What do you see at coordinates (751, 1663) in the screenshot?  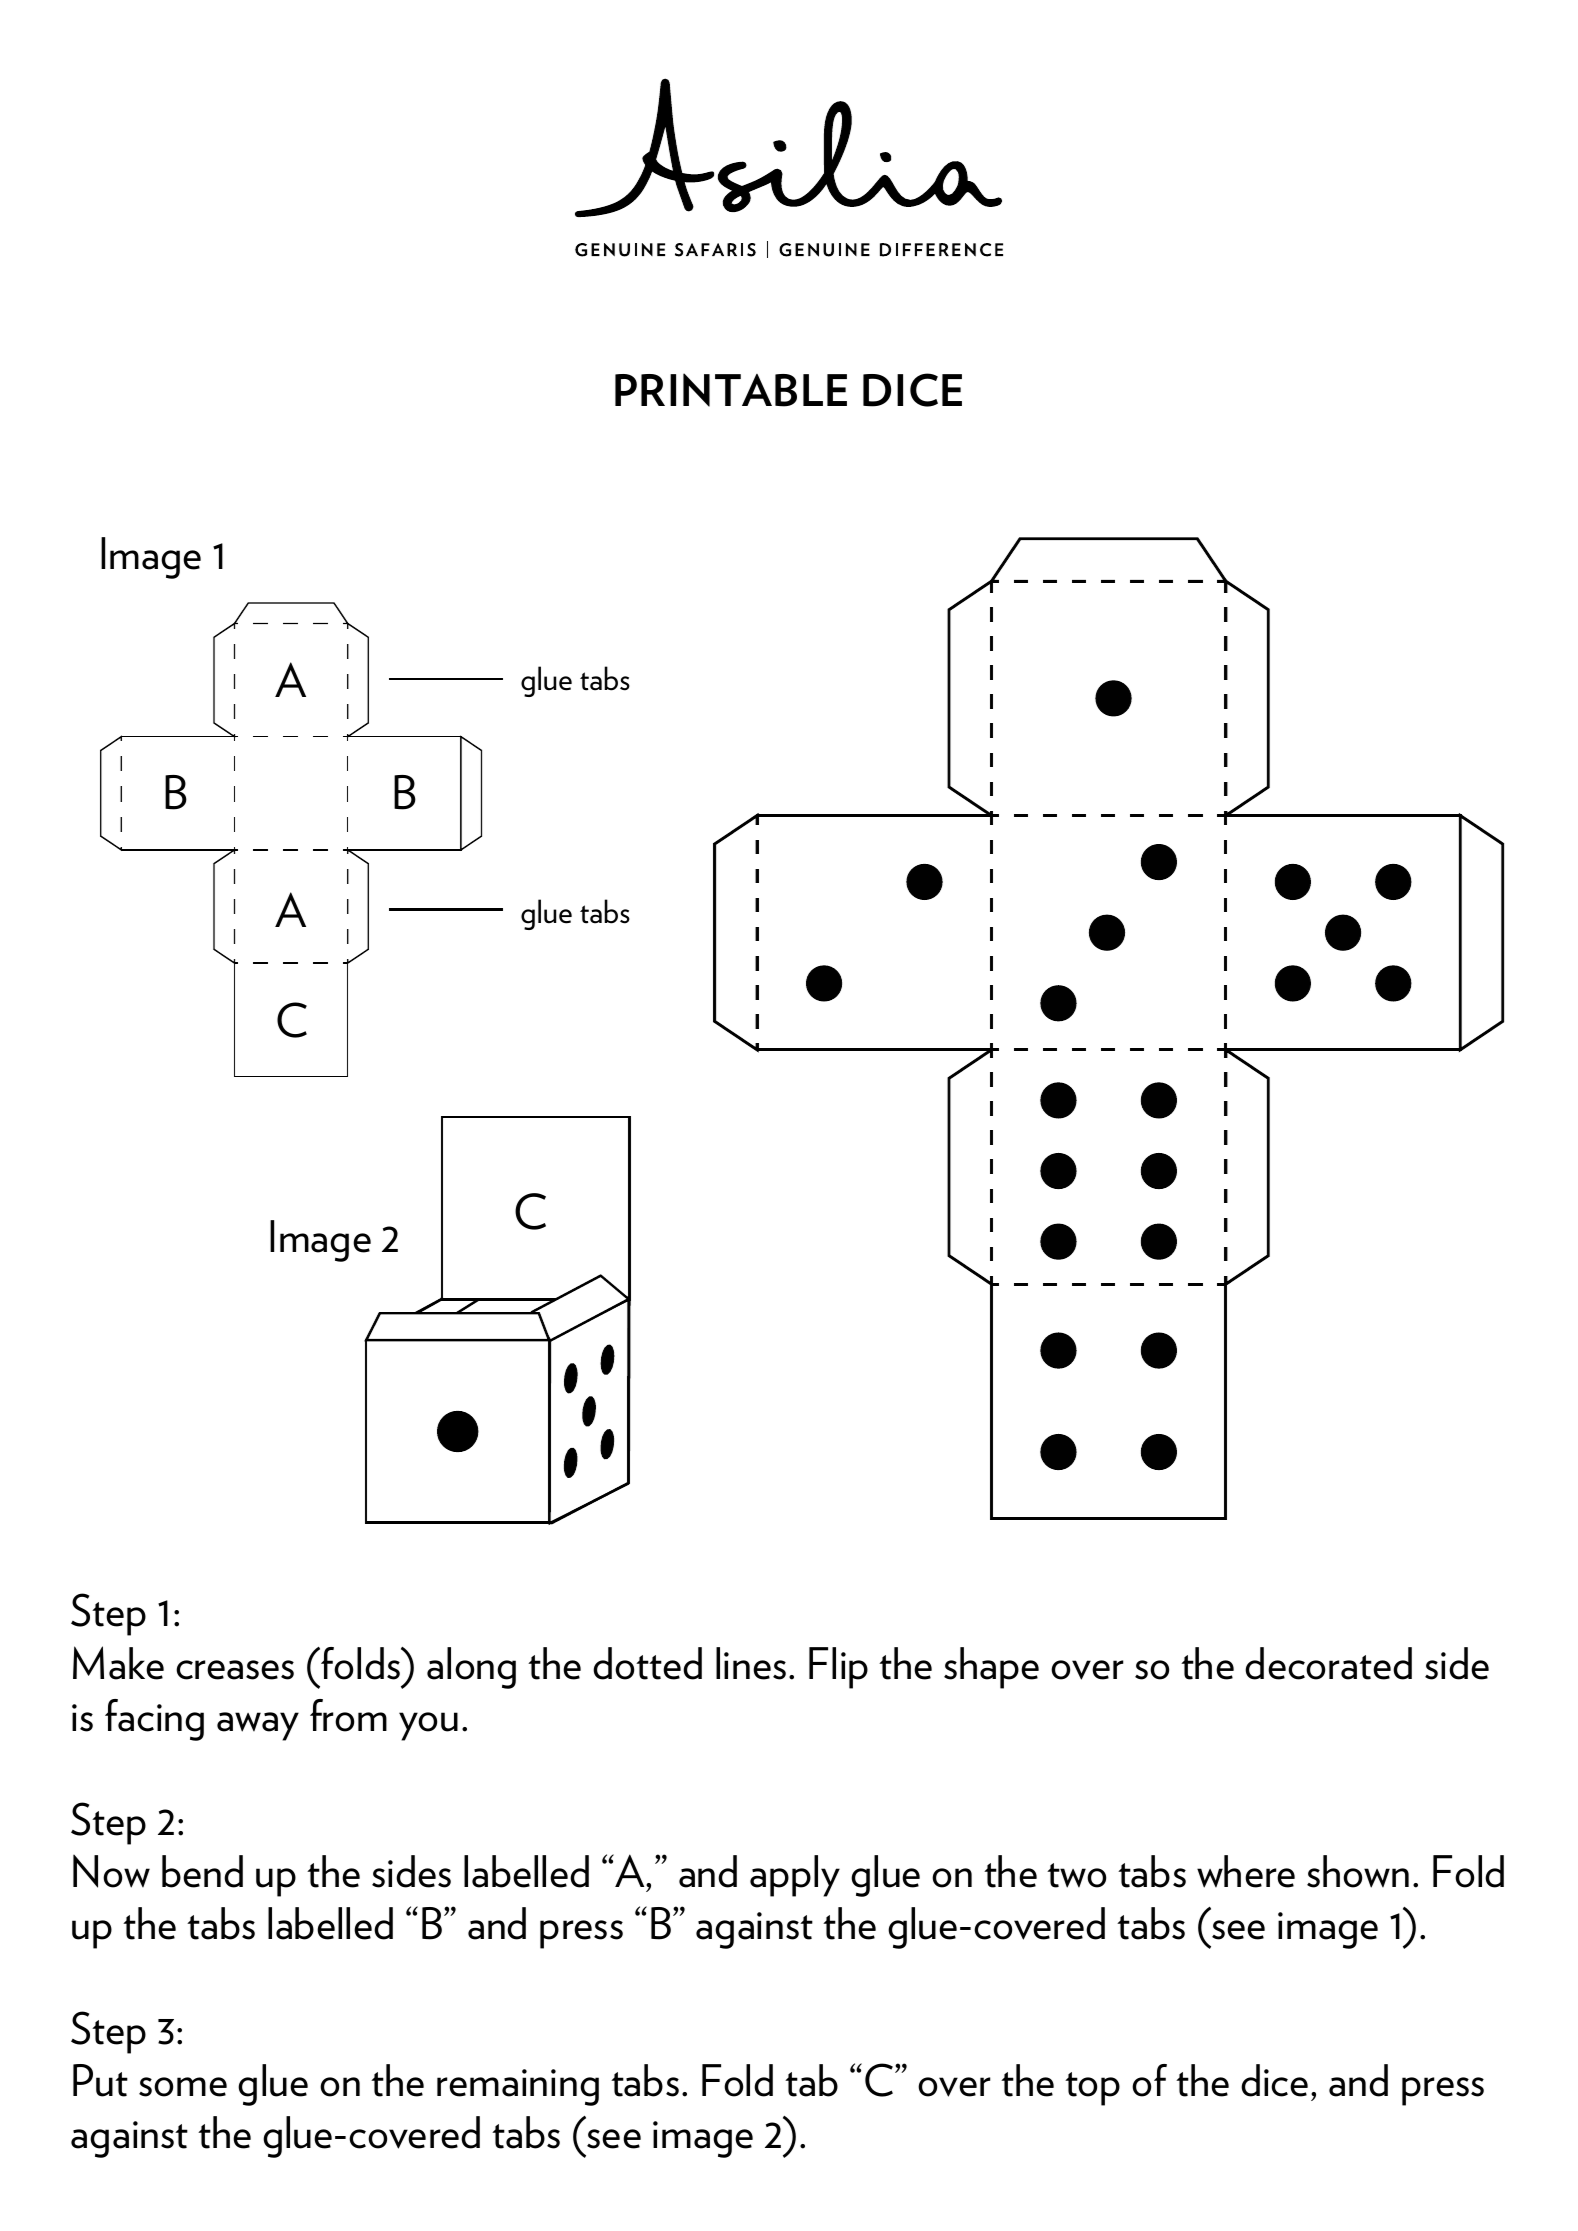 I see `lines` at bounding box center [751, 1663].
